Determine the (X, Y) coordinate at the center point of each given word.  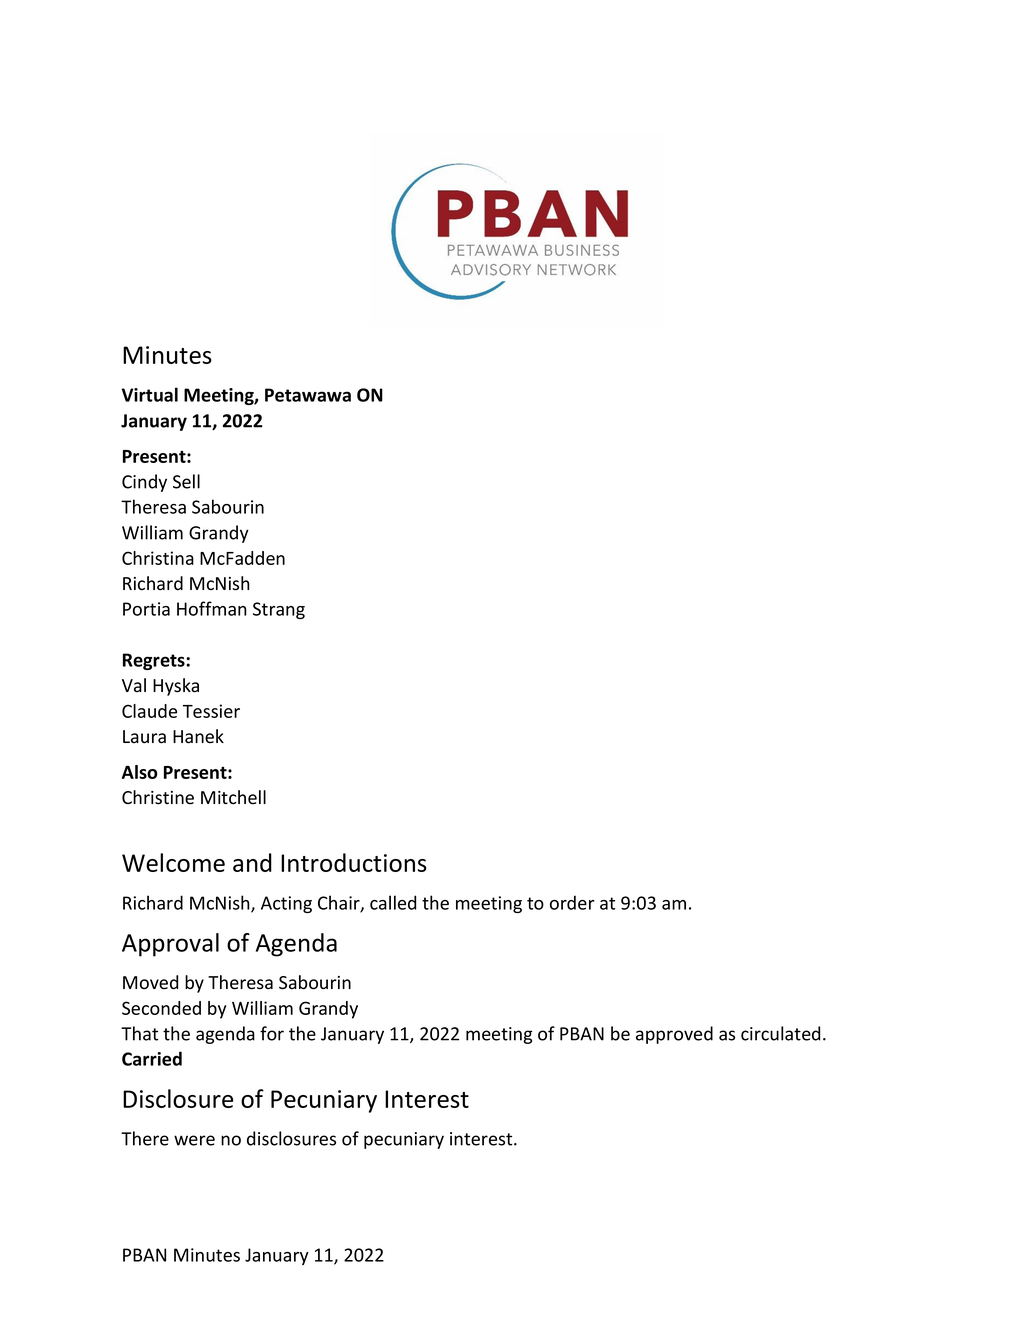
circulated (780, 1033)
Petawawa (308, 395)
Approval (170, 945)
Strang (279, 610)
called (393, 902)
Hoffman (212, 608)
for (272, 1033)
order (572, 902)
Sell (186, 481)
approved (674, 1035)
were (194, 1140)
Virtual (150, 394)
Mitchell (233, 797)
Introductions (354, 862)
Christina (158, 558)
